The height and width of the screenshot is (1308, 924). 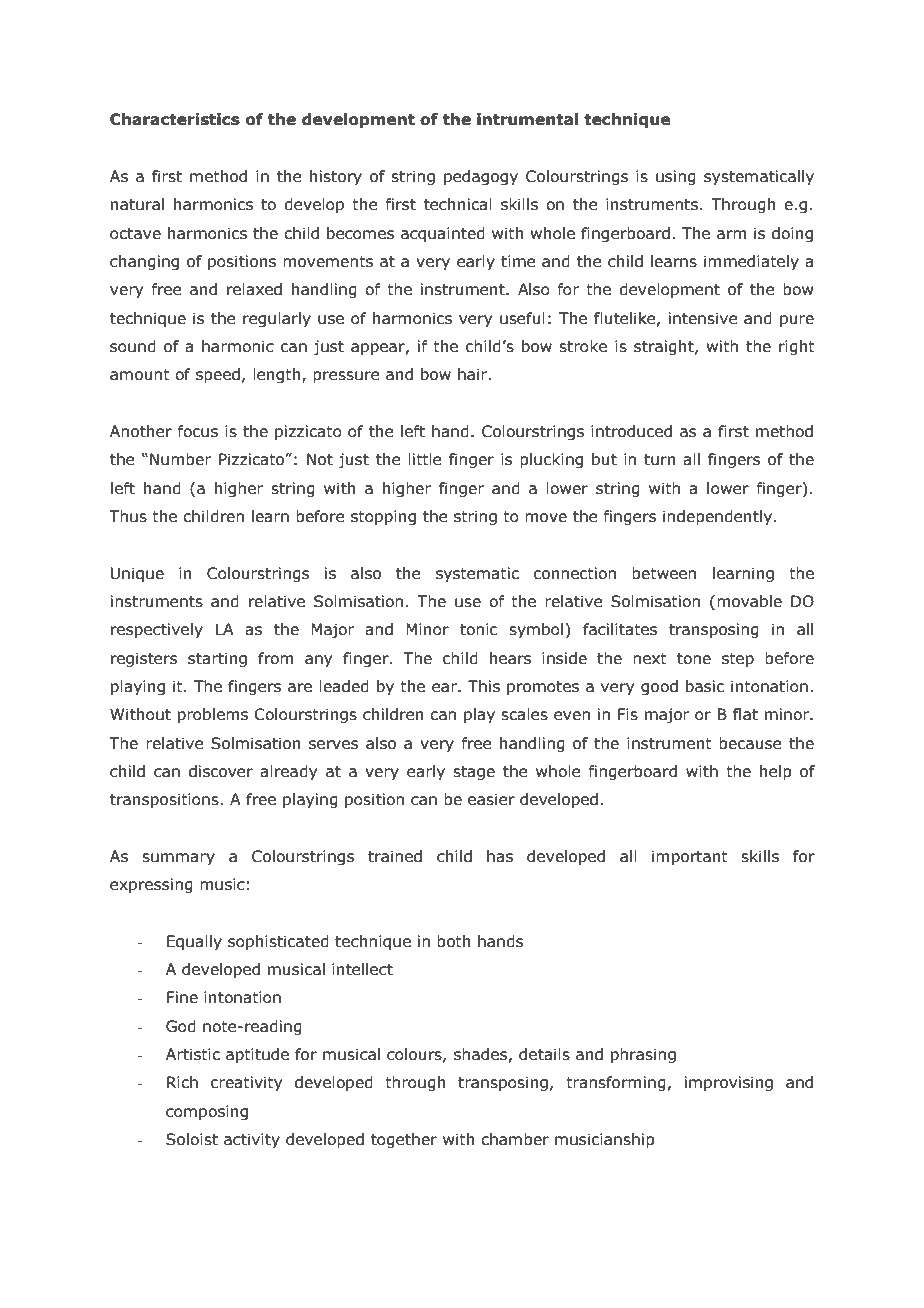 What do you see at coordinates (481, 177) in the screenshot?
I see `pedagogy` at bounding box center [481, 177].
